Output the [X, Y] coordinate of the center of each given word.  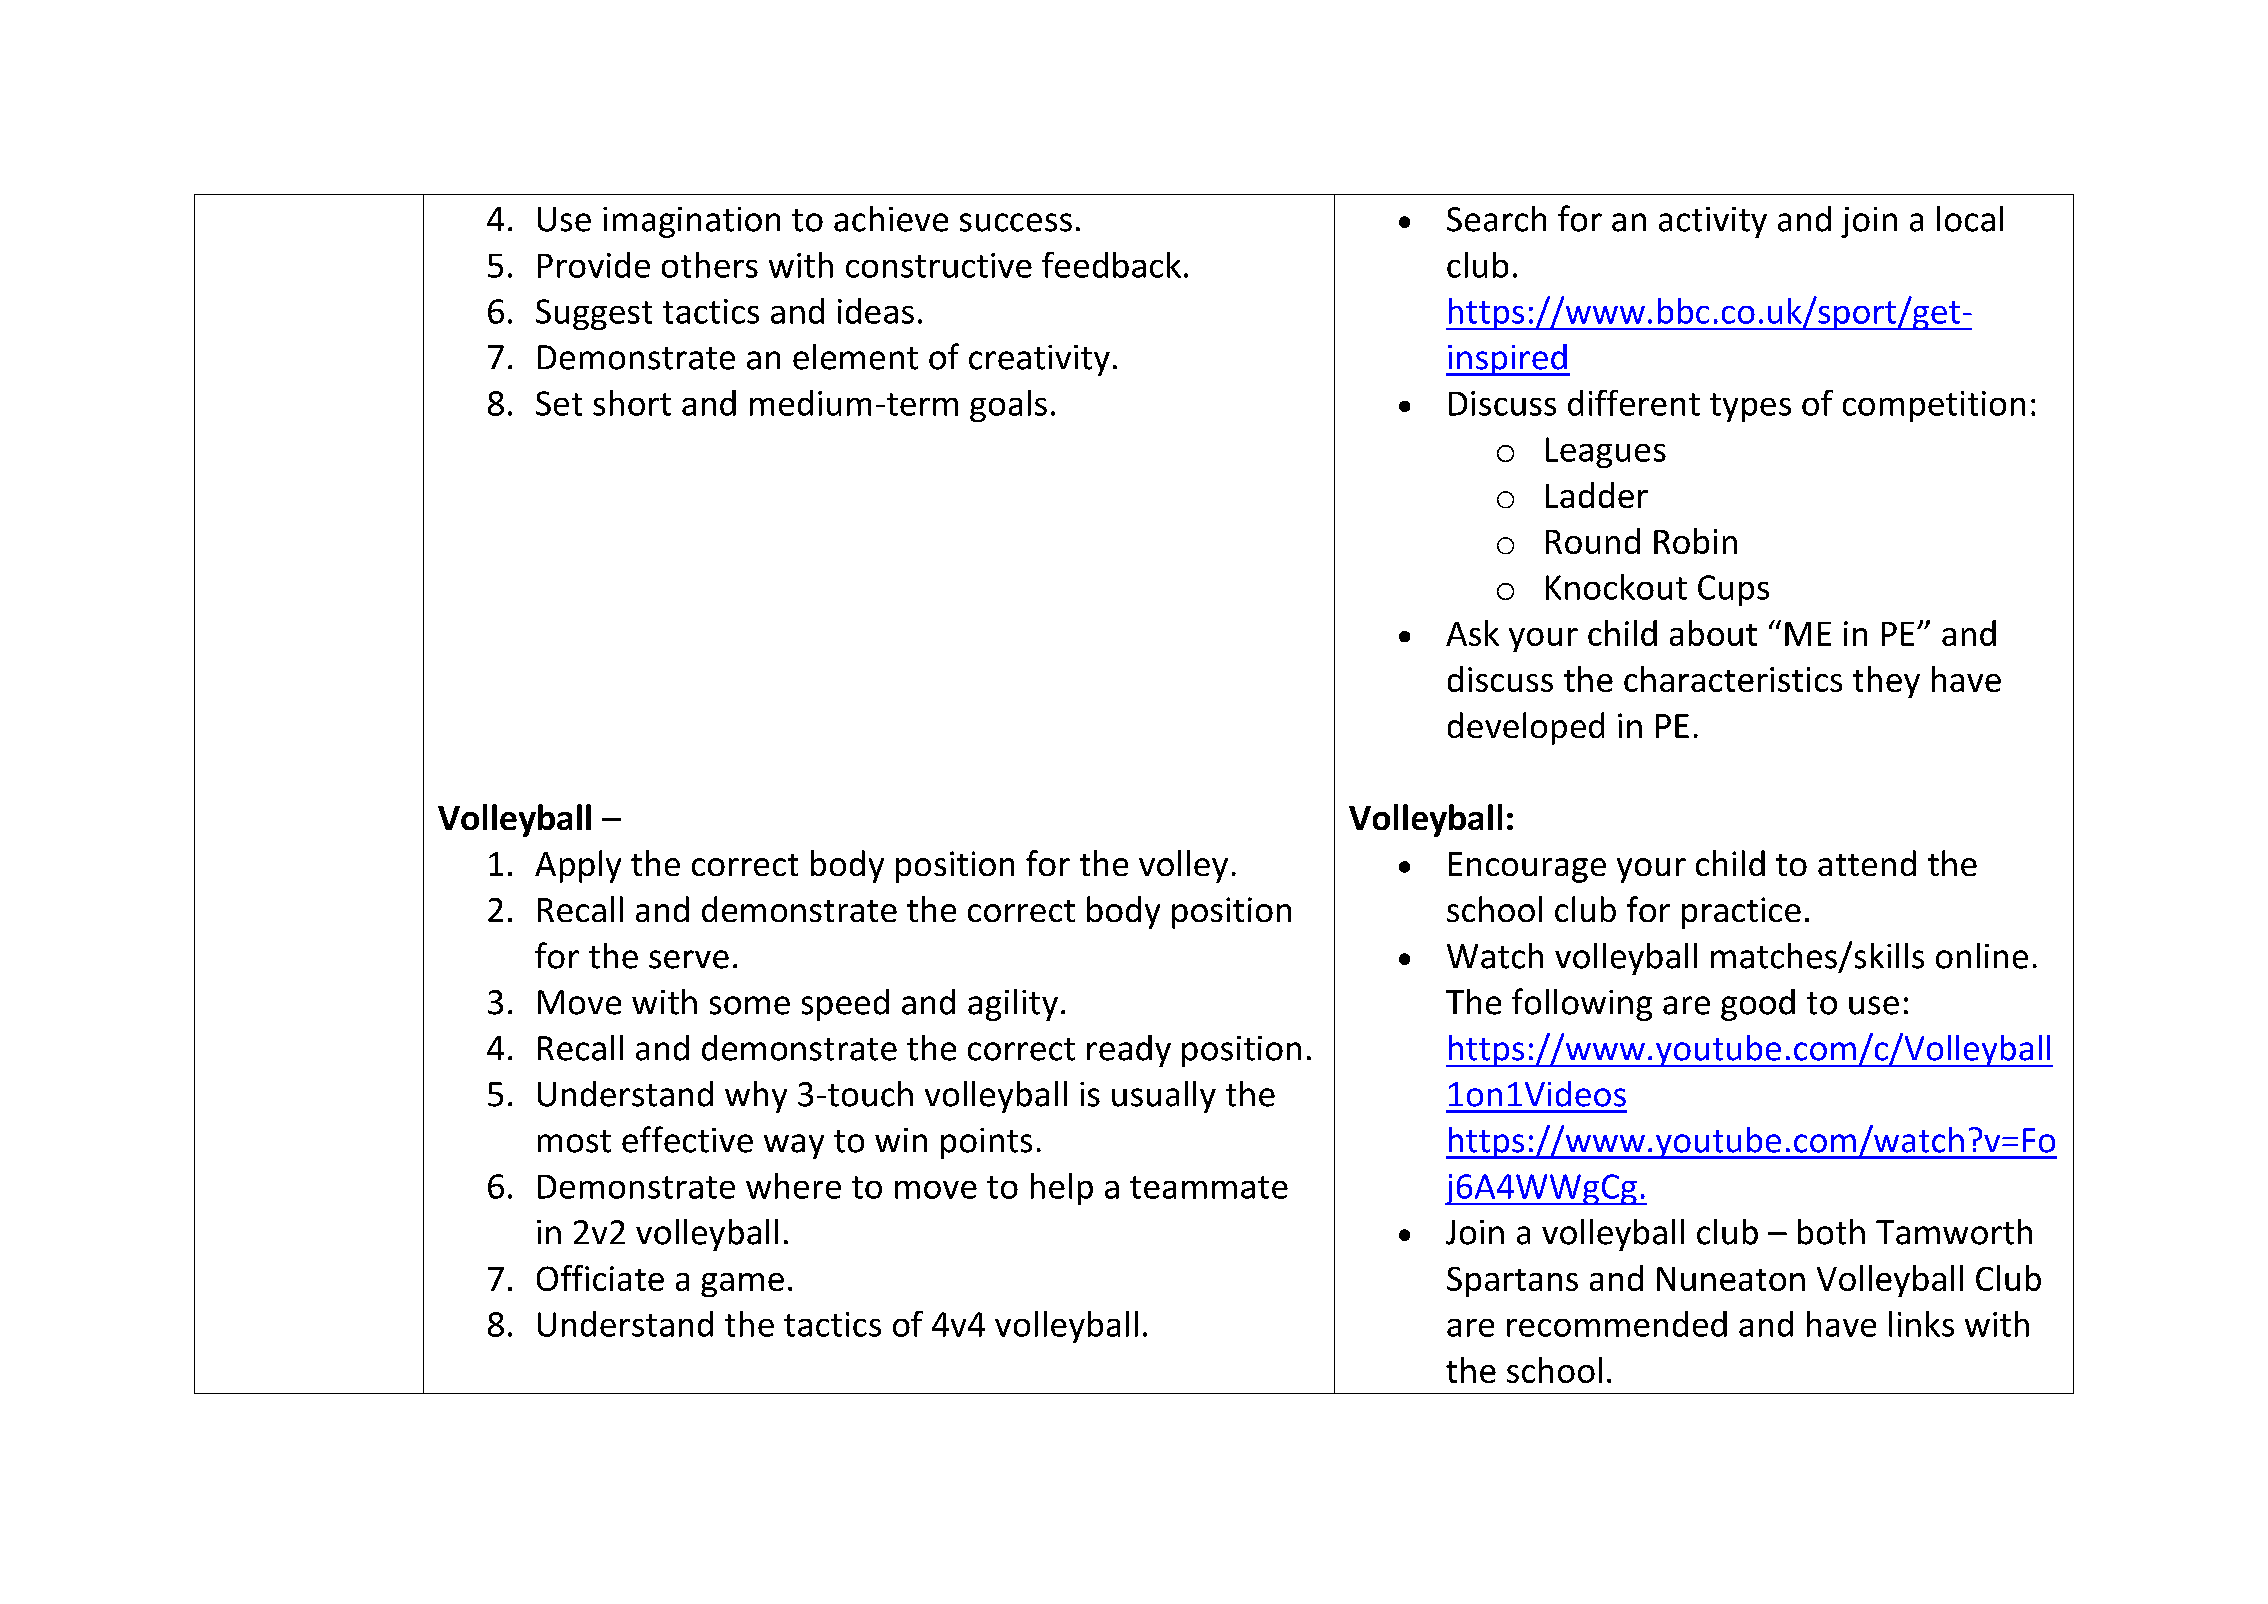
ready [1129, 1051]
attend [1867, 863]
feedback [1111, 265]
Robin [1695, 541]
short [632, 403]
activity [1713, 222]
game [742, 1285]
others [710, 265]
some [750, 1005]
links [1921, 1324]
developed [1526, 728]
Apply [578, 866]
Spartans [1512, 1282]
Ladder [1597, 495]
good [1758, 1005]
